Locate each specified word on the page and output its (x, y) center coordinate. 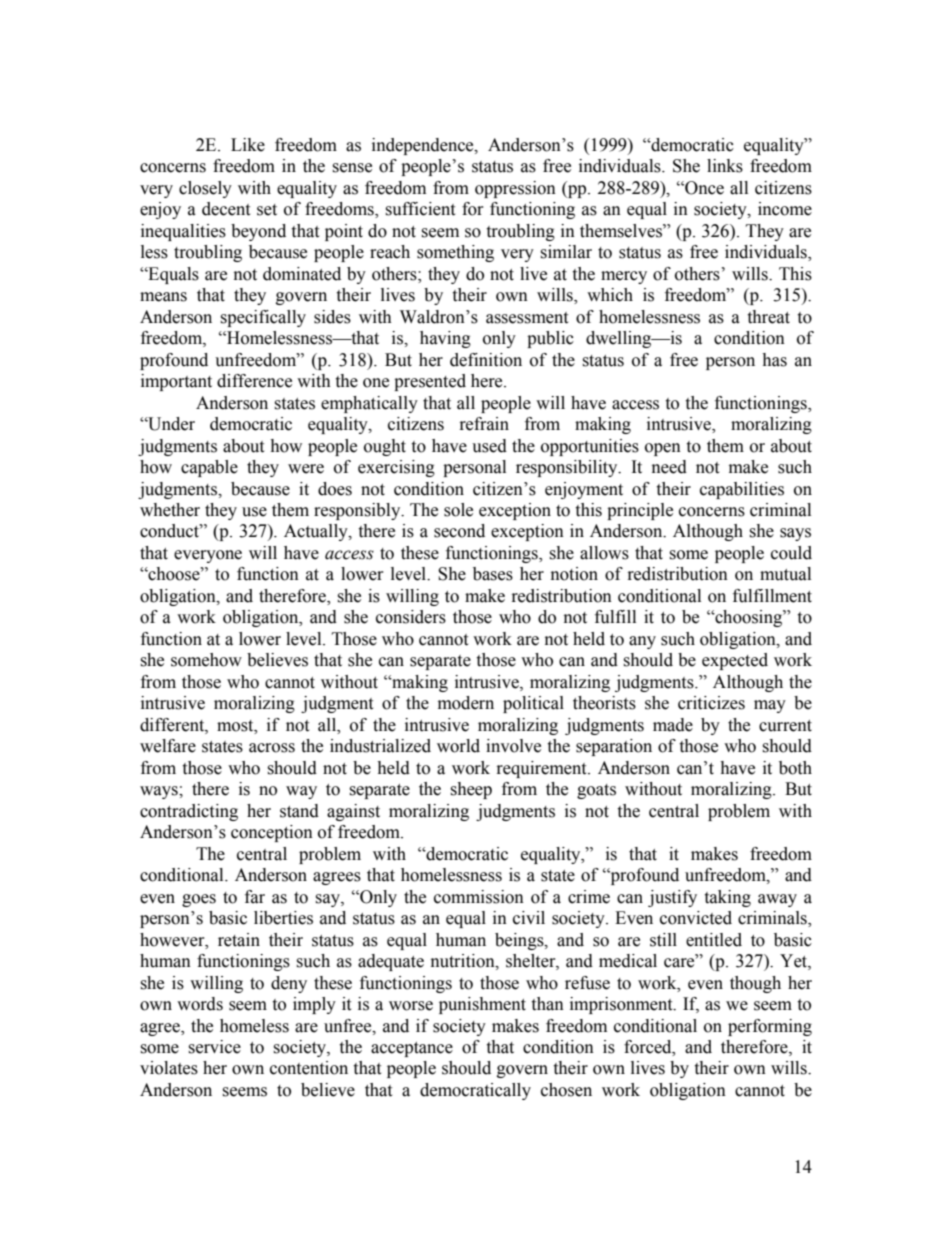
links (725, 166)
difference (254, 381)
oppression (515, 189)
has (774, 360)
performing (770, 1027)
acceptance (412, 1049)
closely (205, 189)
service (214, 1047)
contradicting (189, 812)
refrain (484, 424)
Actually (317, 532)
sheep (471, 790)
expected (735, 661)
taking (727, 898)
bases (493, 574)
